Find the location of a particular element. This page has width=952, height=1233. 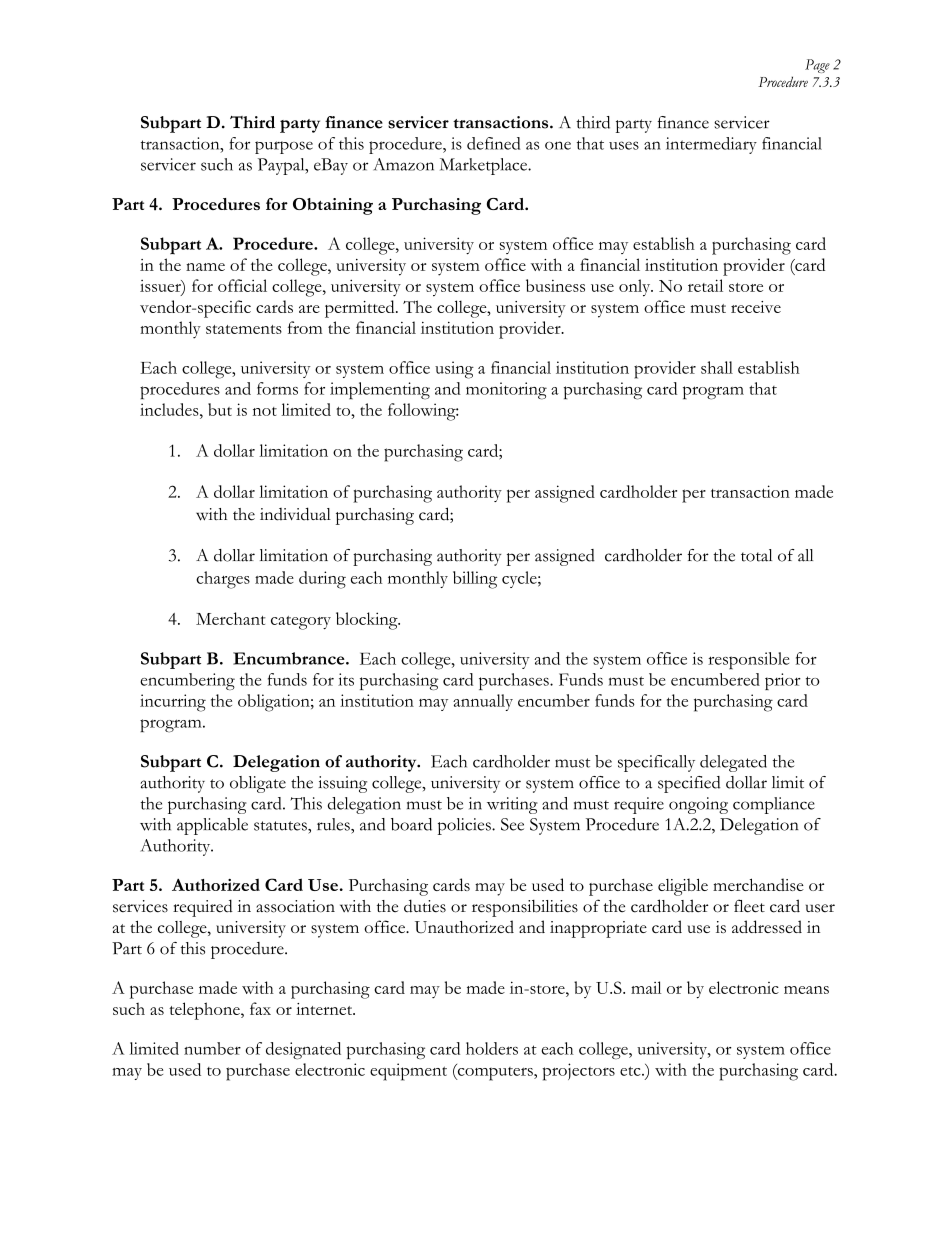

delegated is located at coordinates (733, 763).
